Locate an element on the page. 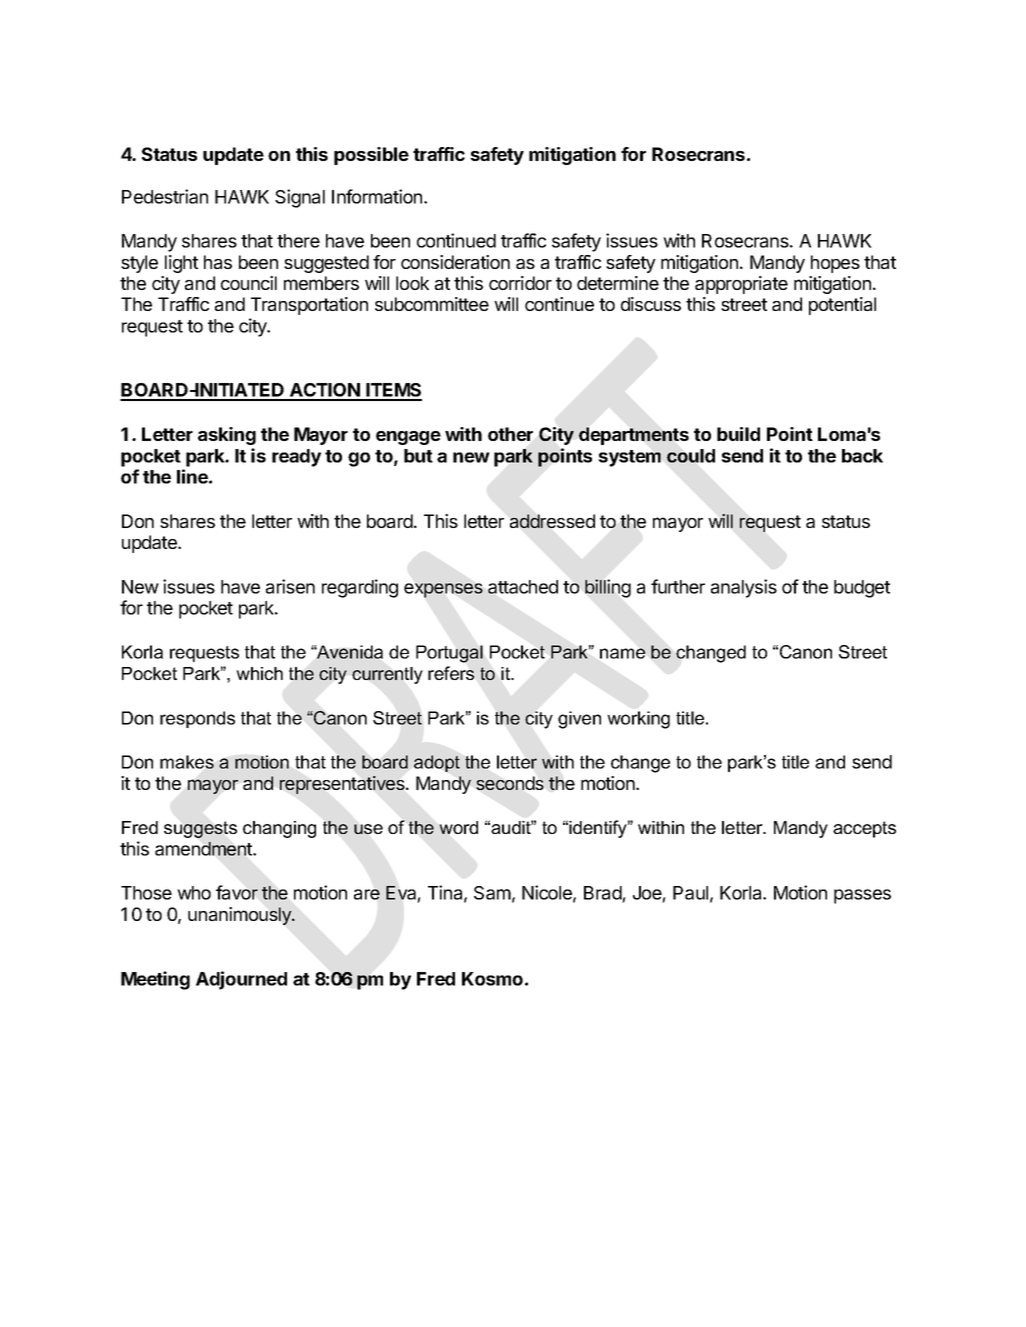  passes is located at coordinates (862, 896).
